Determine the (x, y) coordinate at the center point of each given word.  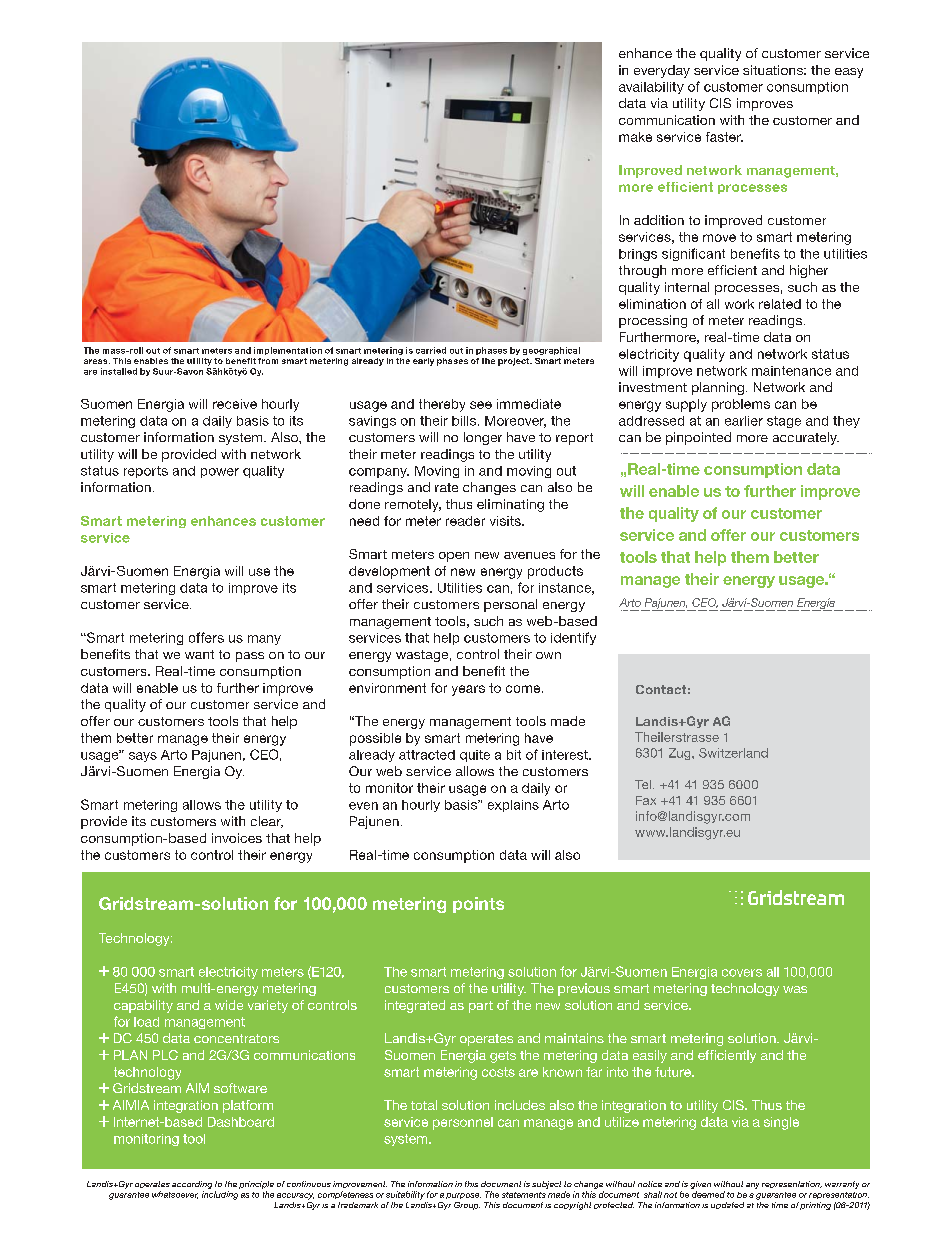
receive (235, 404)
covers (742, 973)
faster (724, 137)
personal (510, 605)
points (478, 905)
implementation (288, 351)
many (264, 640)
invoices (237, 838)
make (635, 137)
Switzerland (733, 753)
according (192, 1186)
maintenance (791, 371)
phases (491, 351)
